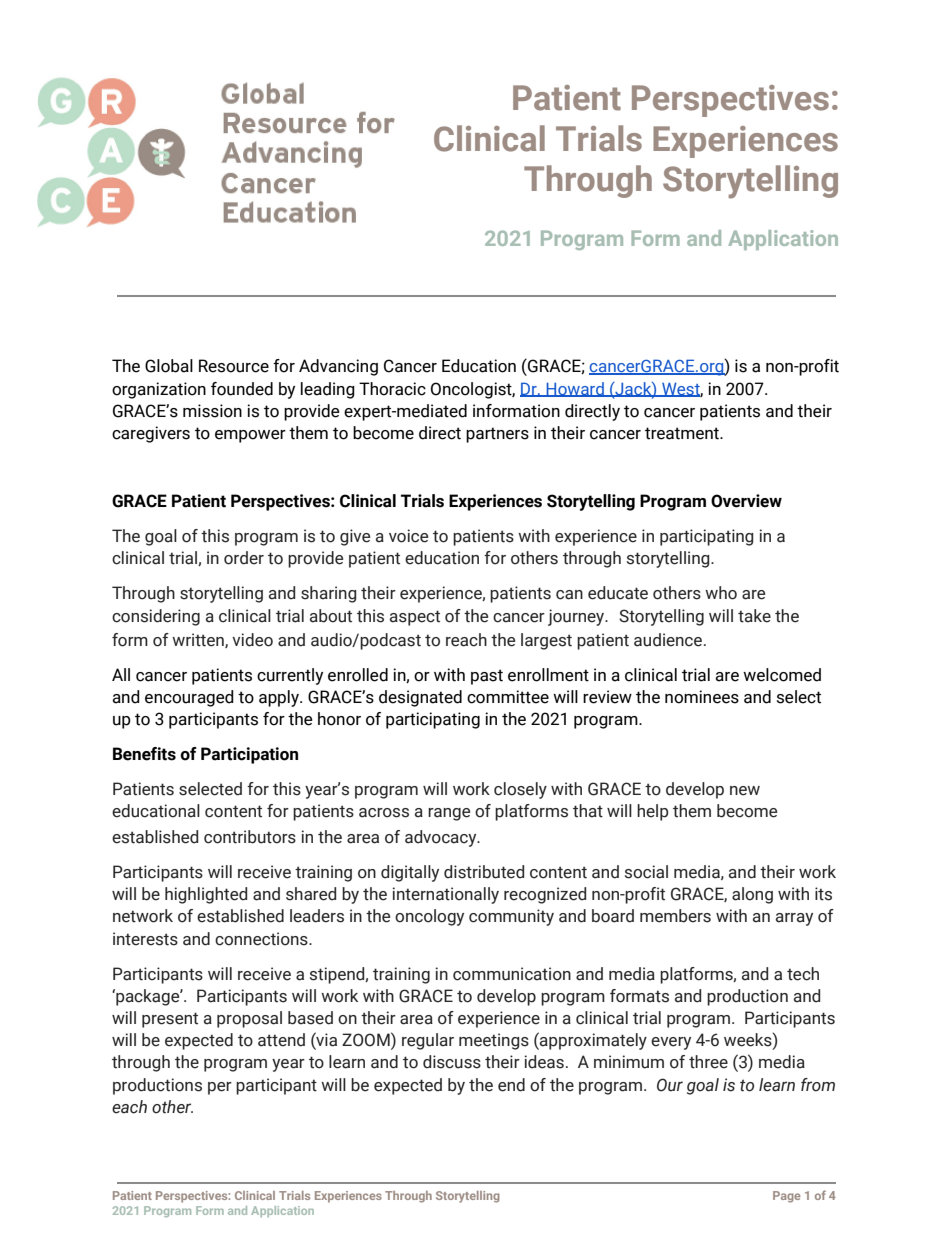 The width and height of the screenshot is (952, 1233). Describe the element at coordinates (746, 501) in the screenshot. I see `Overview` at that location.
